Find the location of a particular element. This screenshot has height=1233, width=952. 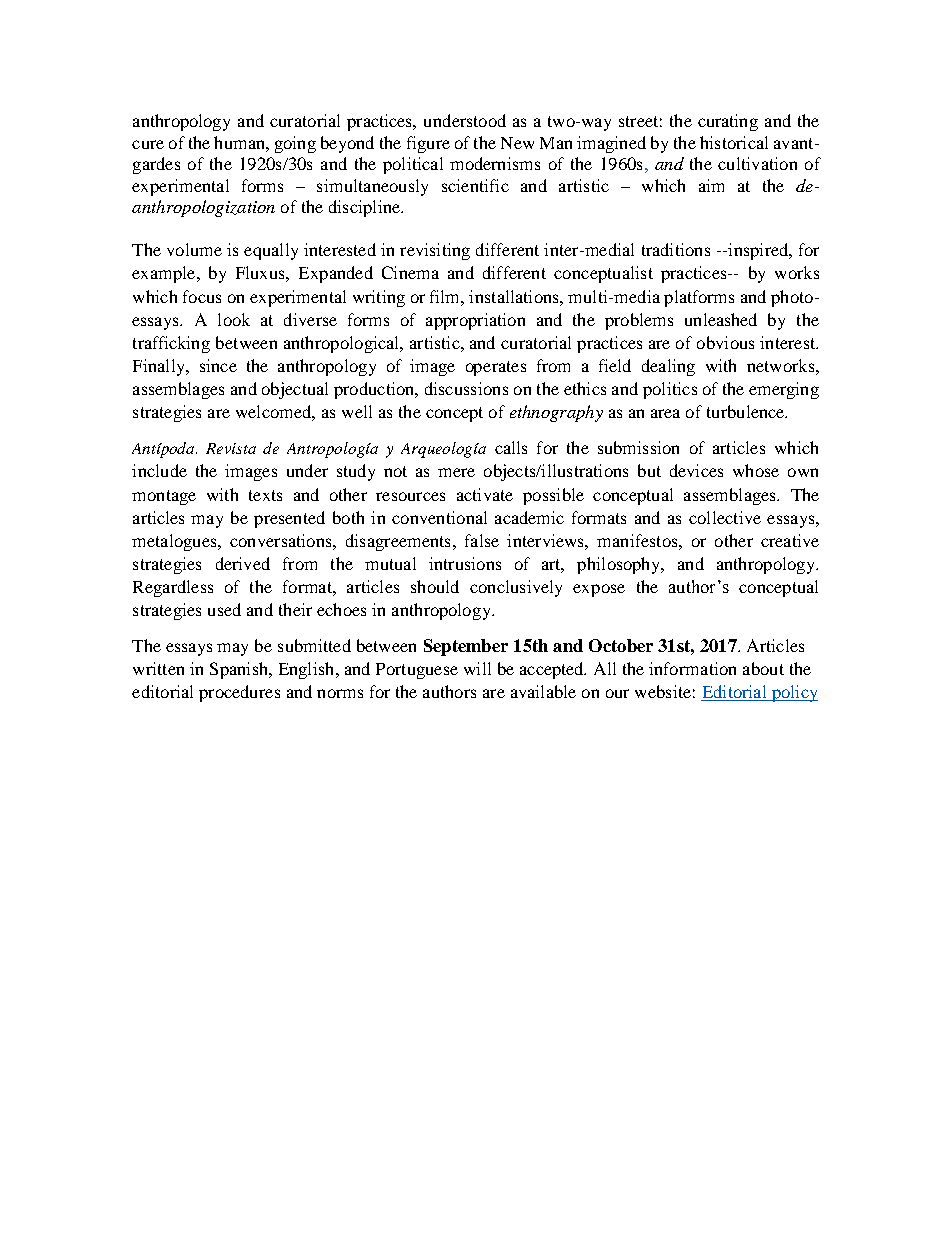

inspired is located at coordinates (758, 251).
